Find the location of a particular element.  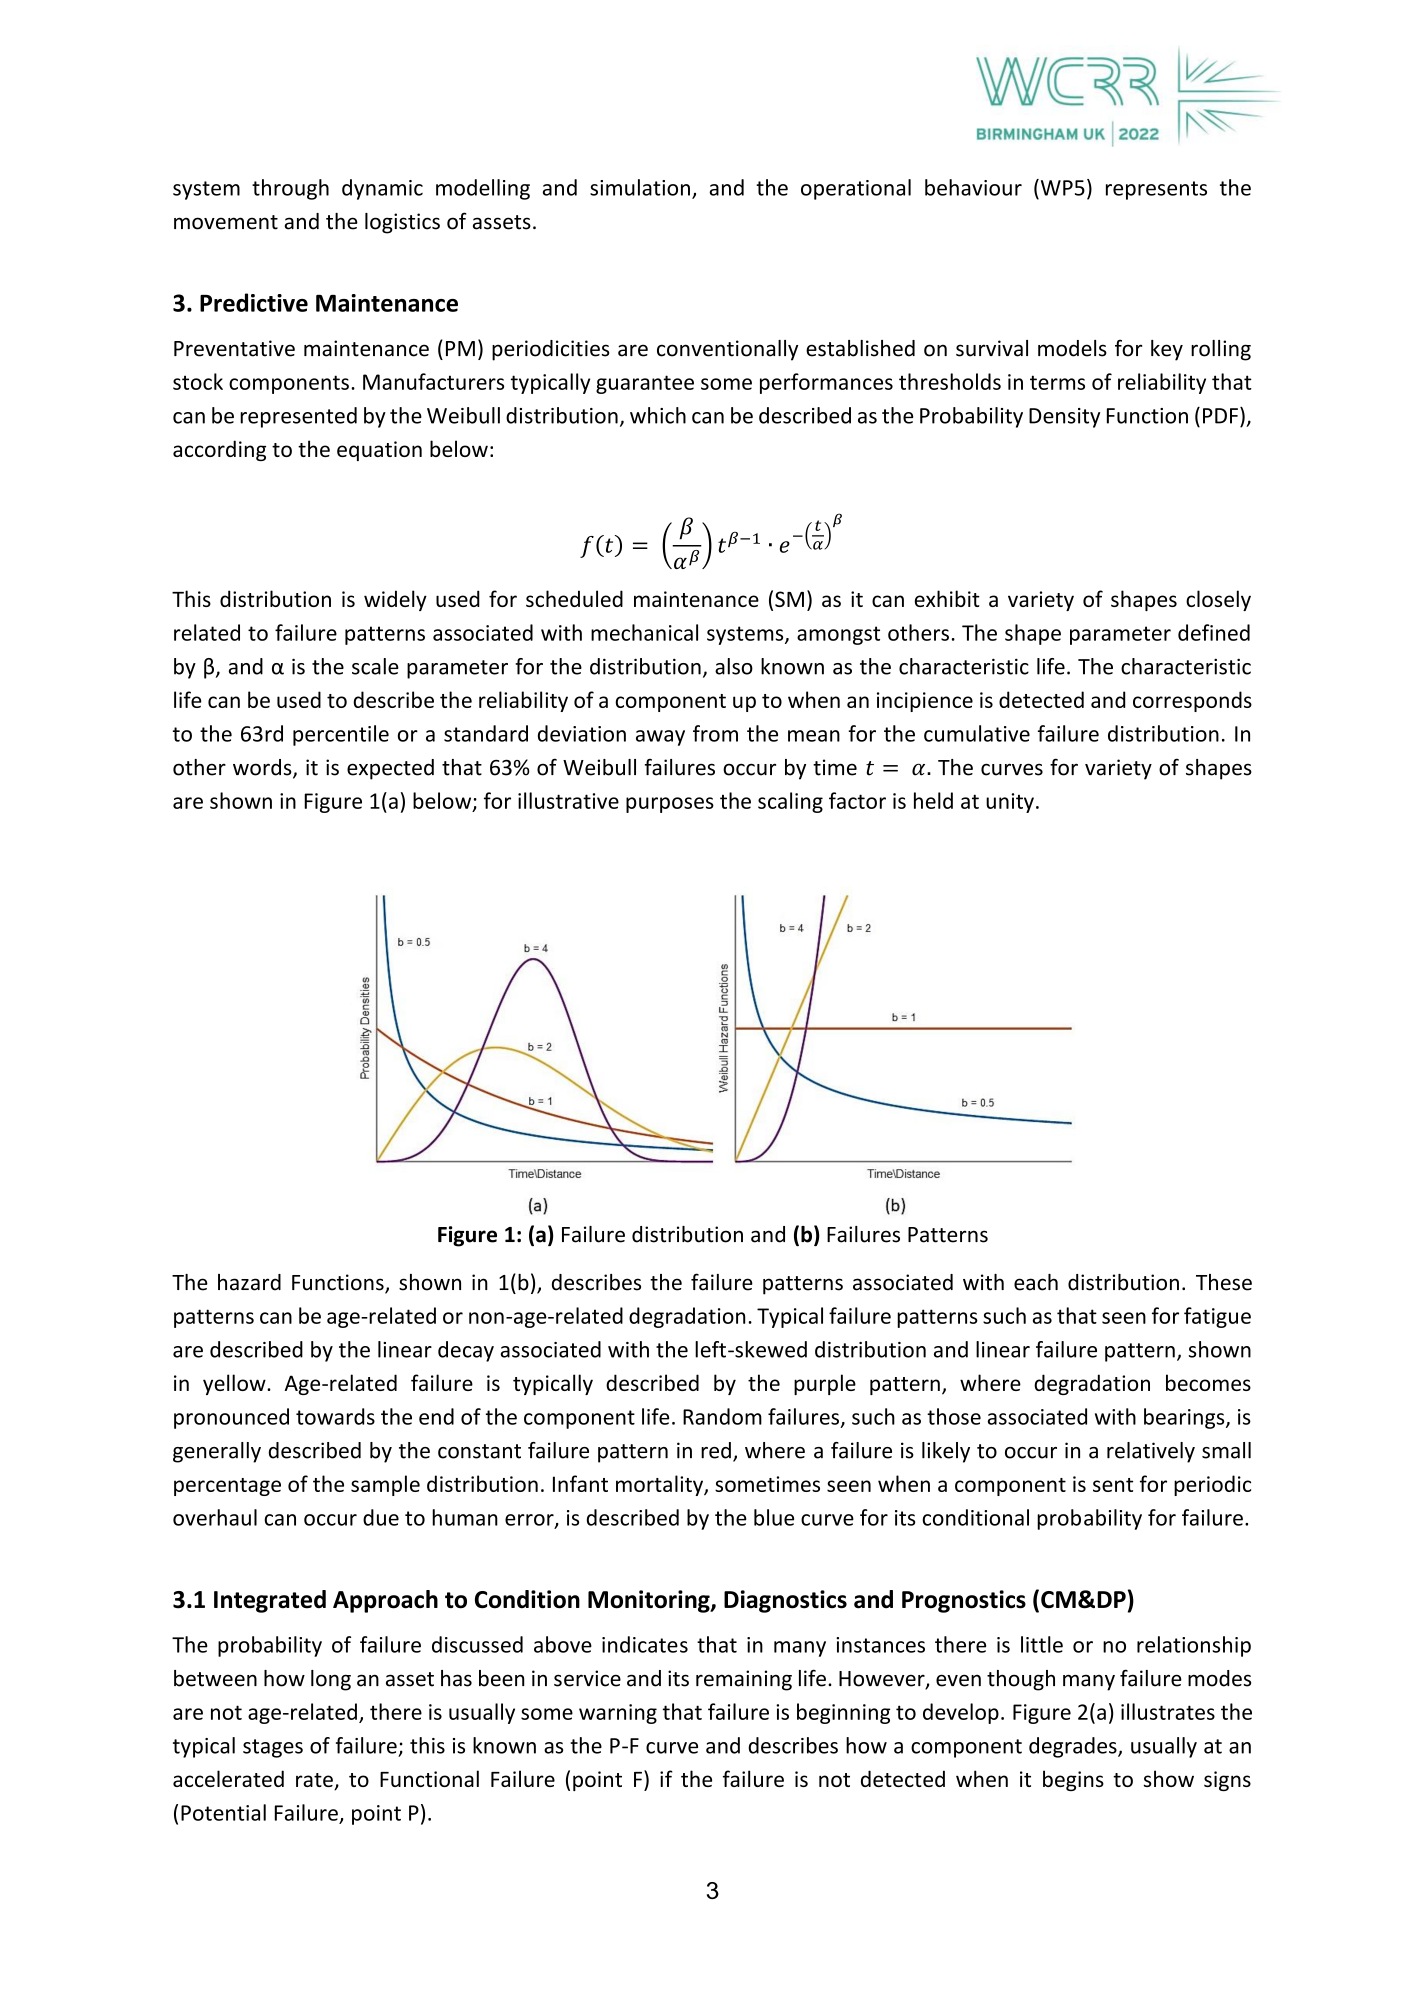

Random is located at coordinates (722, 1416).
